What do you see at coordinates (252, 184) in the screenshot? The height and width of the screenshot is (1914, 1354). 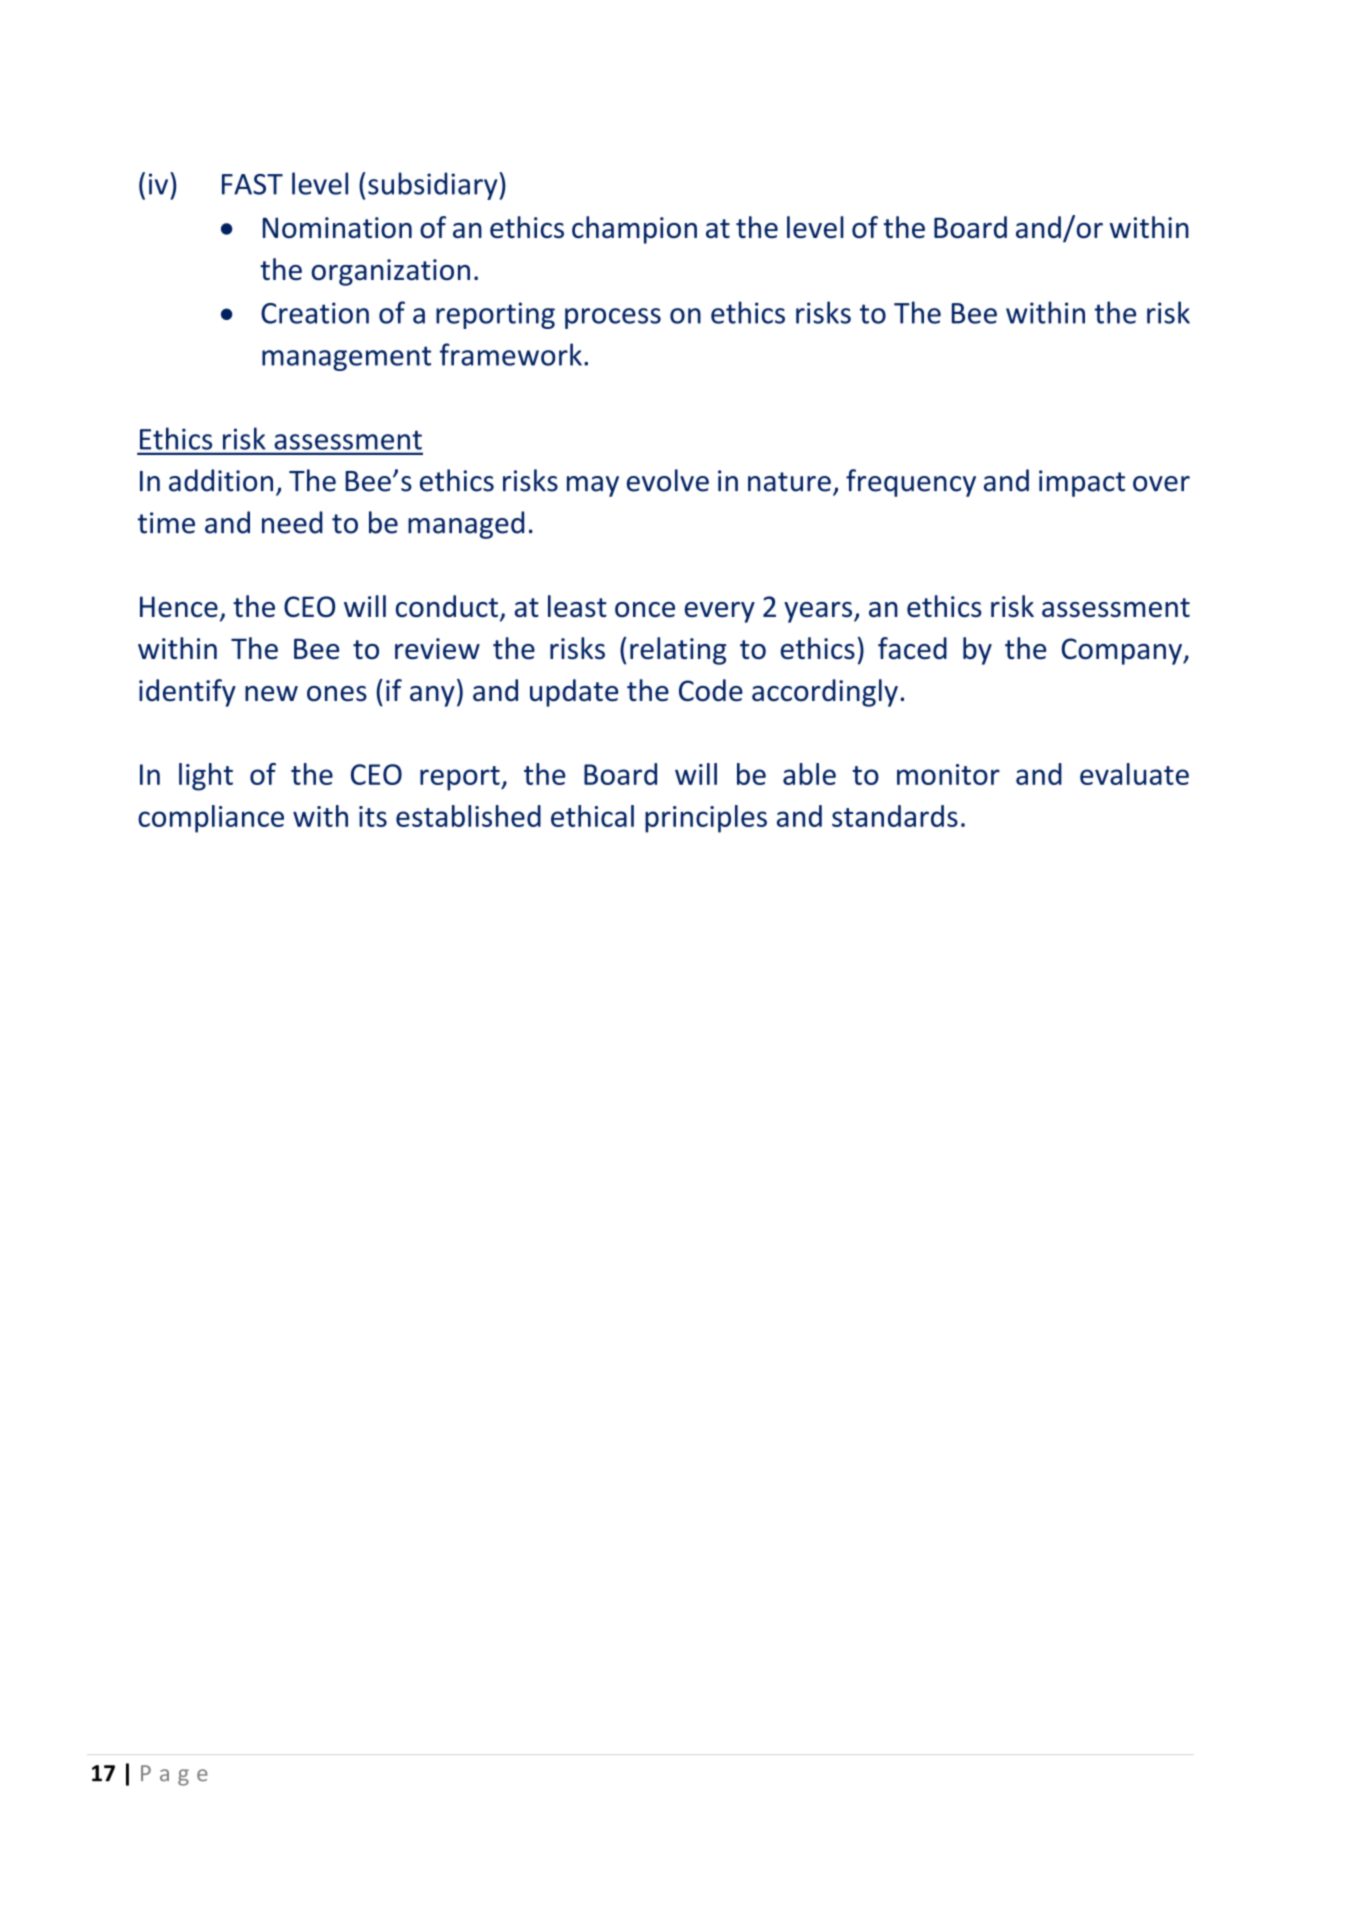 I see `FAST` at bounding box center [252, 184].
